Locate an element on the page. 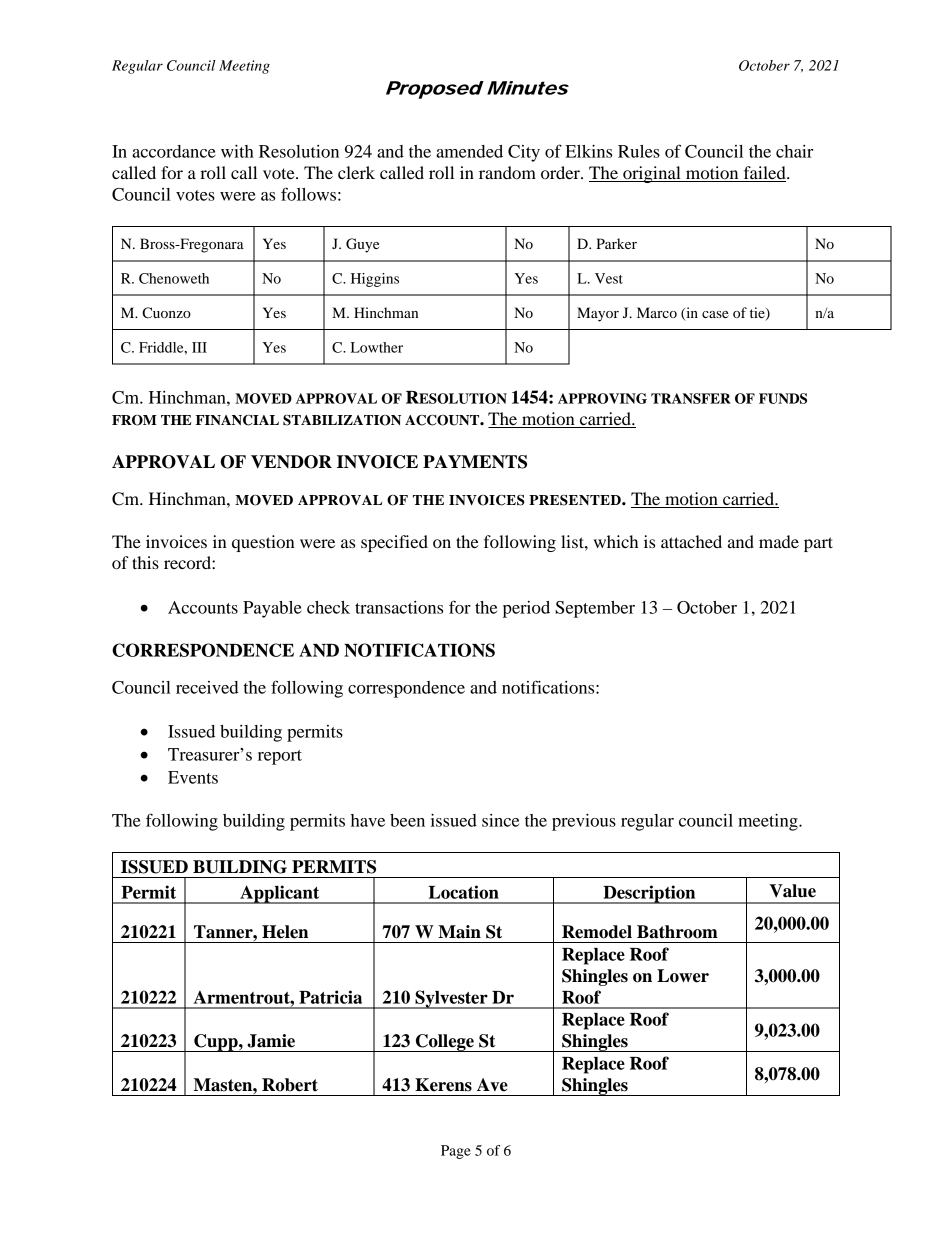 This document has height=1233, width=952. Applicant is located at coordinates (280, 894).
